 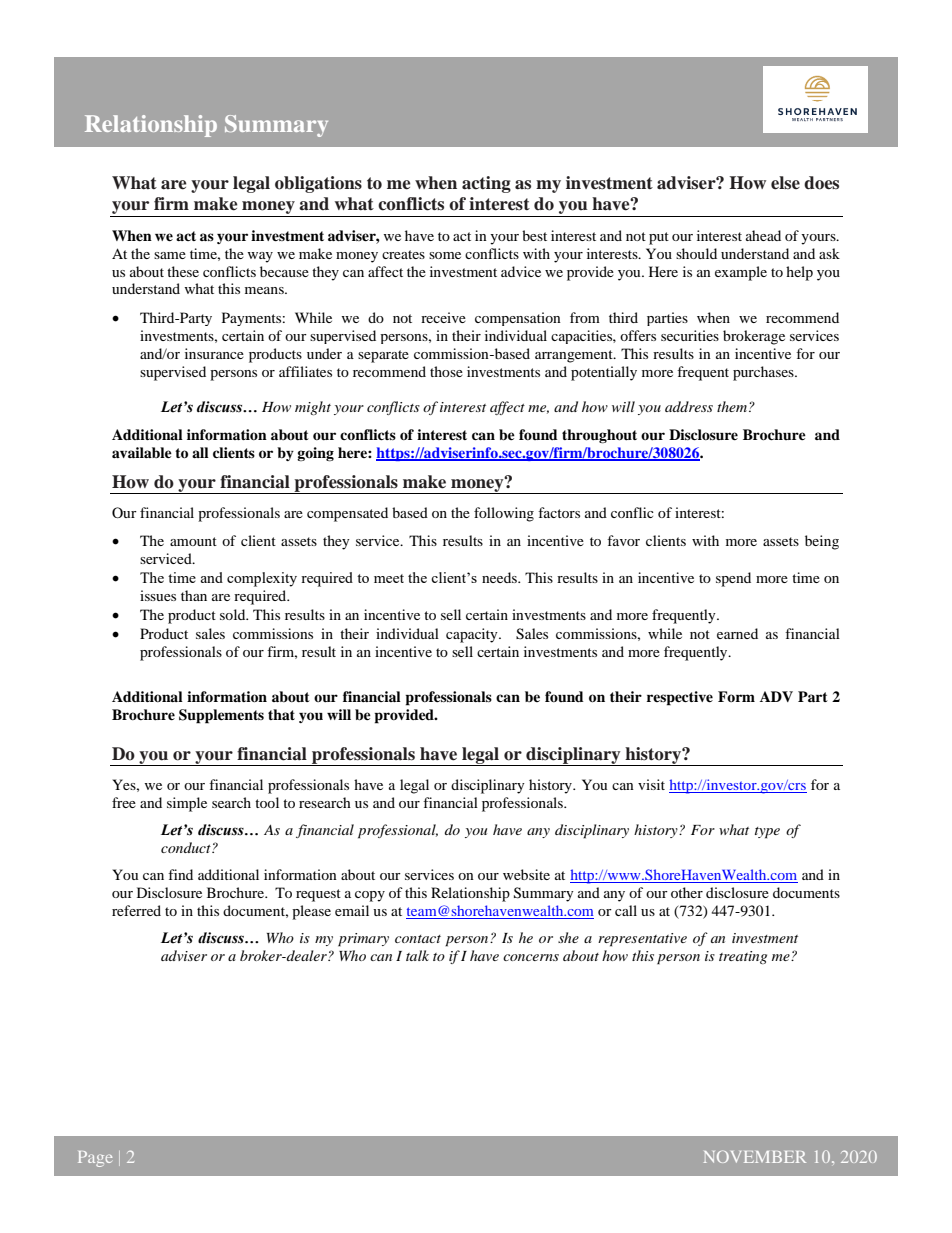 What do you see at coordinates (486, 184) in the document?
I see `acting` at bounding box center [486, 184].
